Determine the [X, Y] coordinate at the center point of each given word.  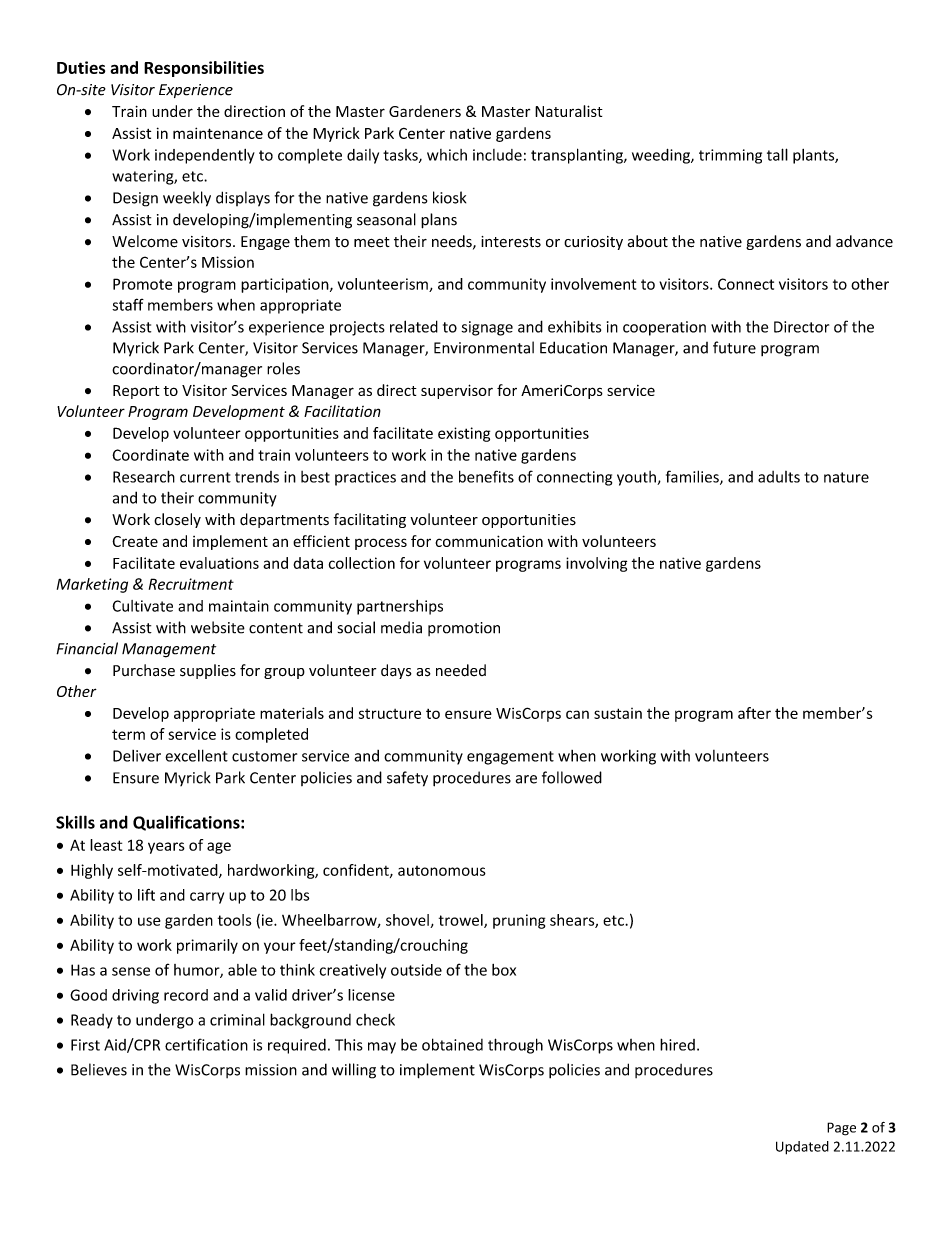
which [447, 155]
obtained [452, 1044]
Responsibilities [204, 69]
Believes [99, 1069]
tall [777, 154]
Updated [802, 1148]
